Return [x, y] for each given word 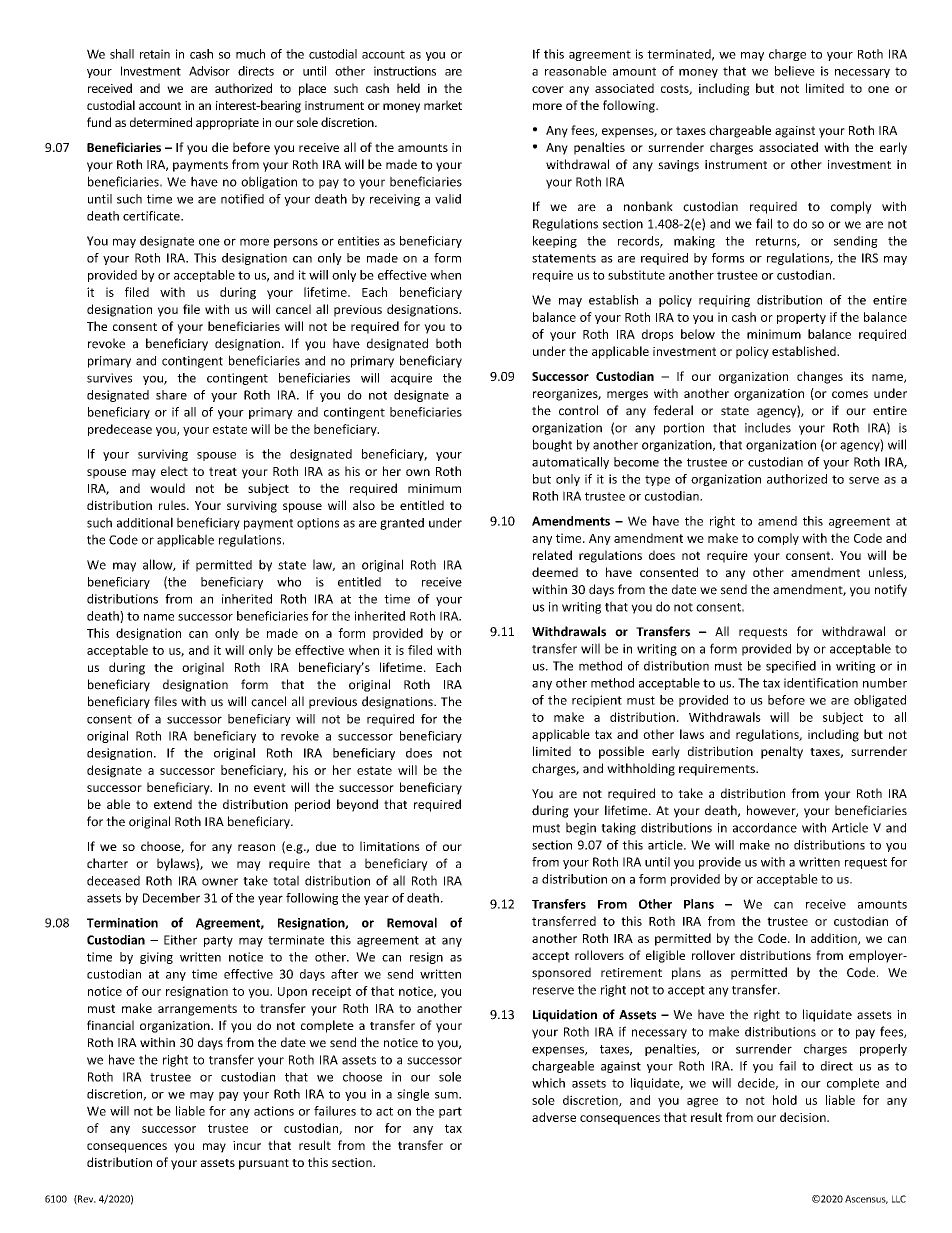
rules [173, 505]
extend [173, 804]
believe [795, 71]
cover [548, 89]
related [552, 555]
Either [180, 940]
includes [768, 427]
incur [247, 1145]
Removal [412, 922]
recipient [597, 701]
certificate [152, 216]
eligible [665, 956]
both [448, 343]
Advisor [209, 71]
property [801, 318]
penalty [782, 752]
